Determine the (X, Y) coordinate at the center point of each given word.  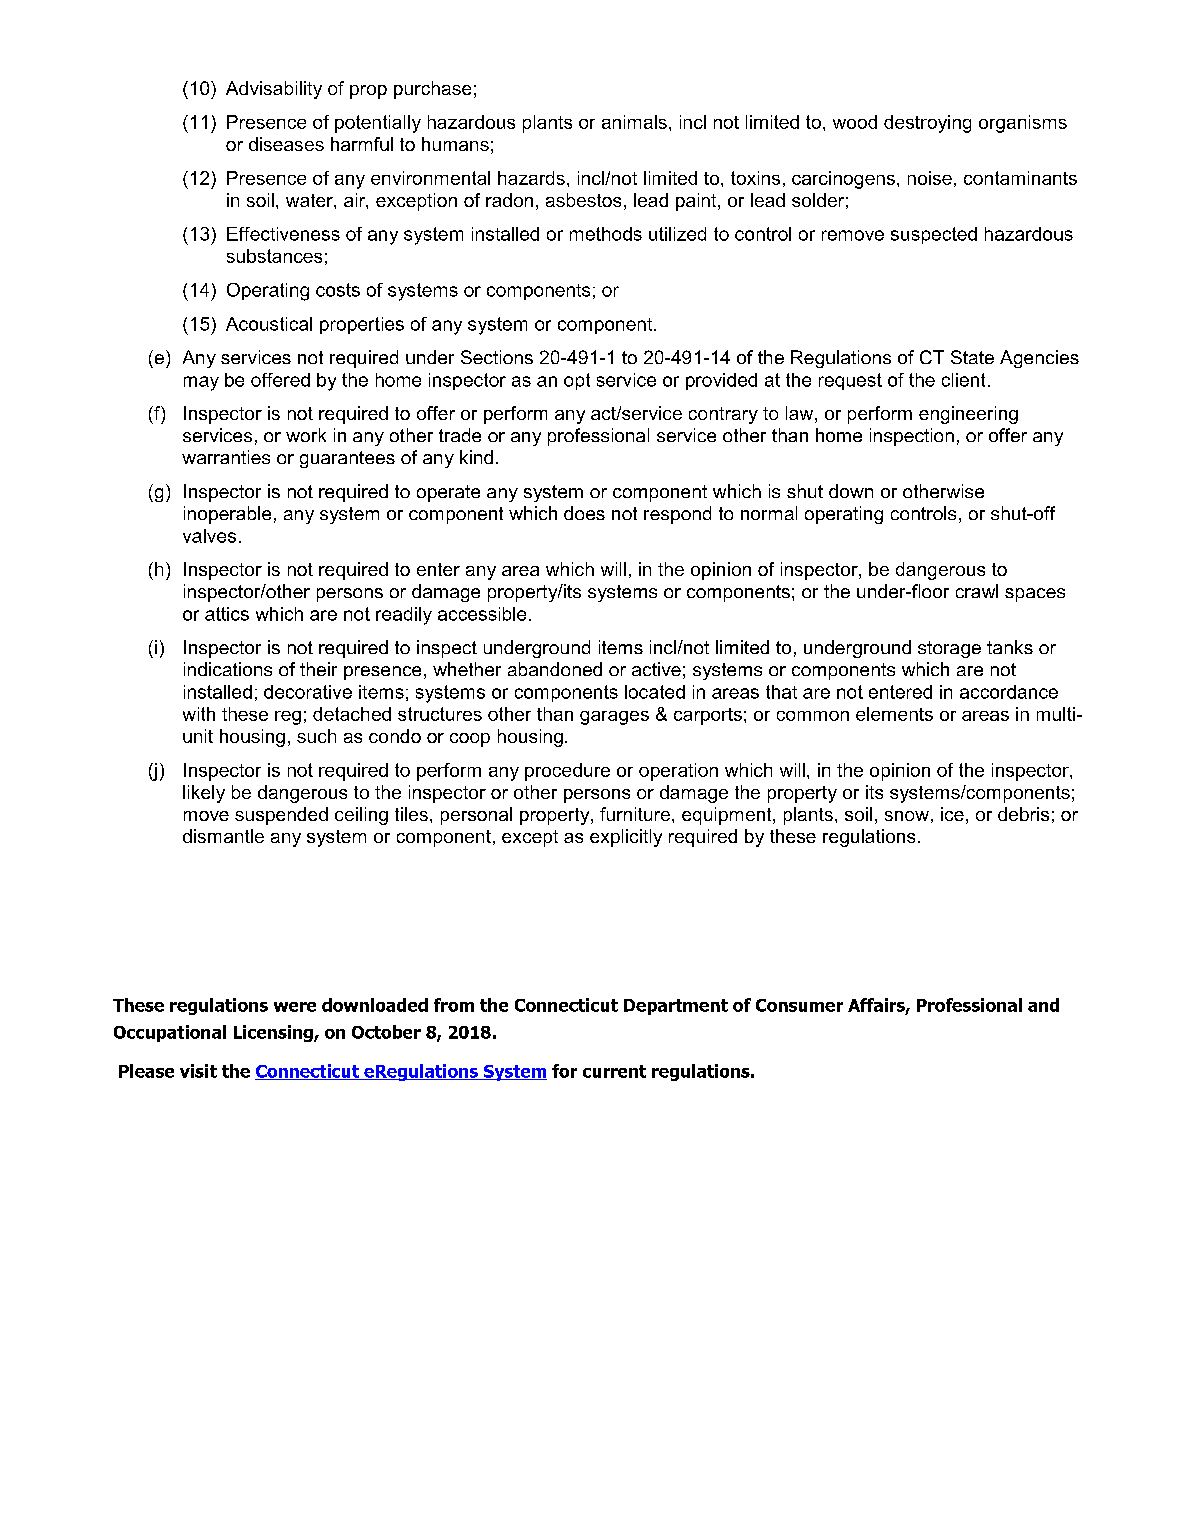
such (316, 736)
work (306, 435)
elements (894, 714)
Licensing (274, 1033)
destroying (927, 124)
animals (634, 122)
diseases (286, 144)
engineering (968, 415)
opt (577, 381)
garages (614, 718)
